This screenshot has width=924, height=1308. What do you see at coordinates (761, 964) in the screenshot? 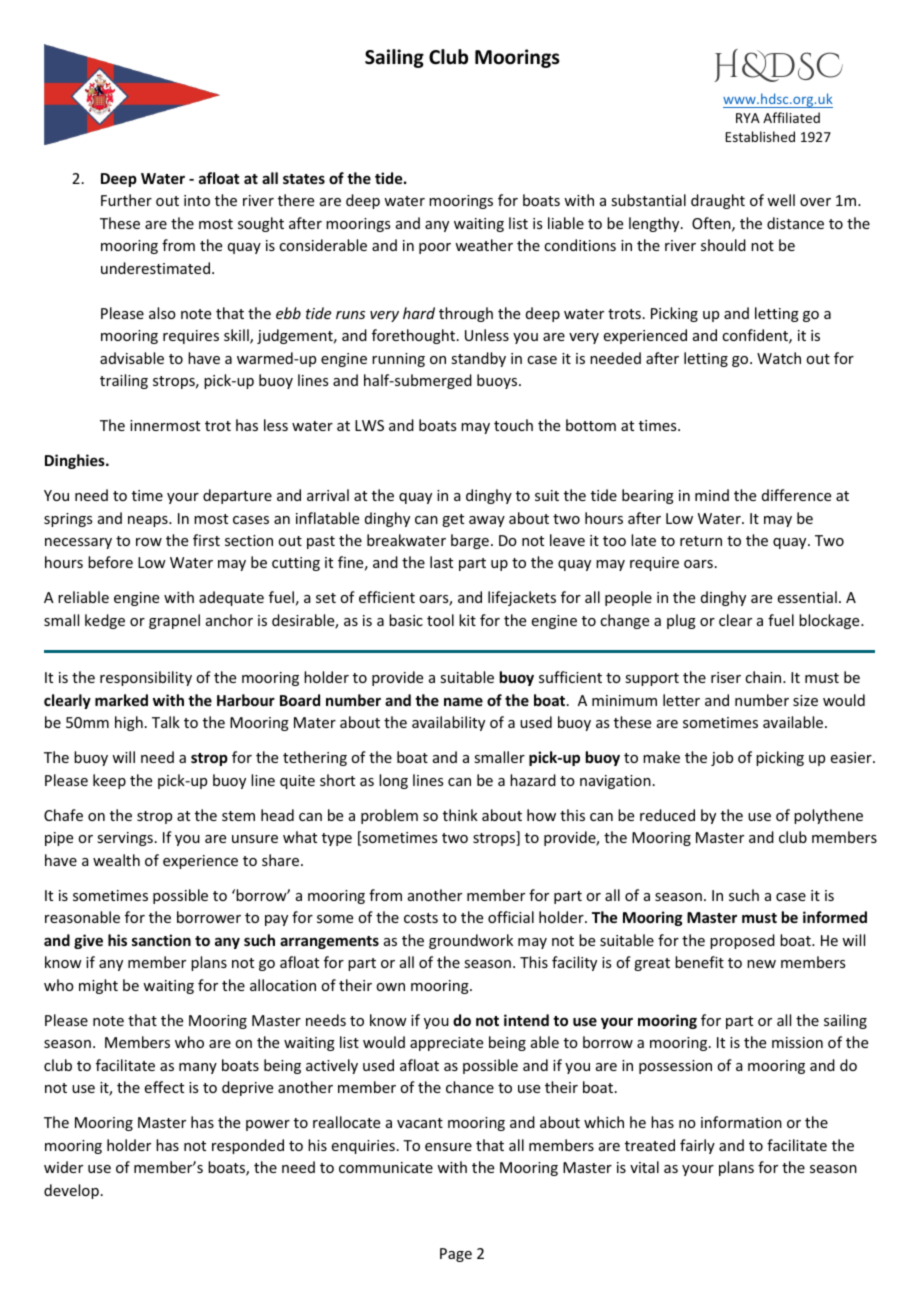
I see `new` at bounding box center [761, 964].
